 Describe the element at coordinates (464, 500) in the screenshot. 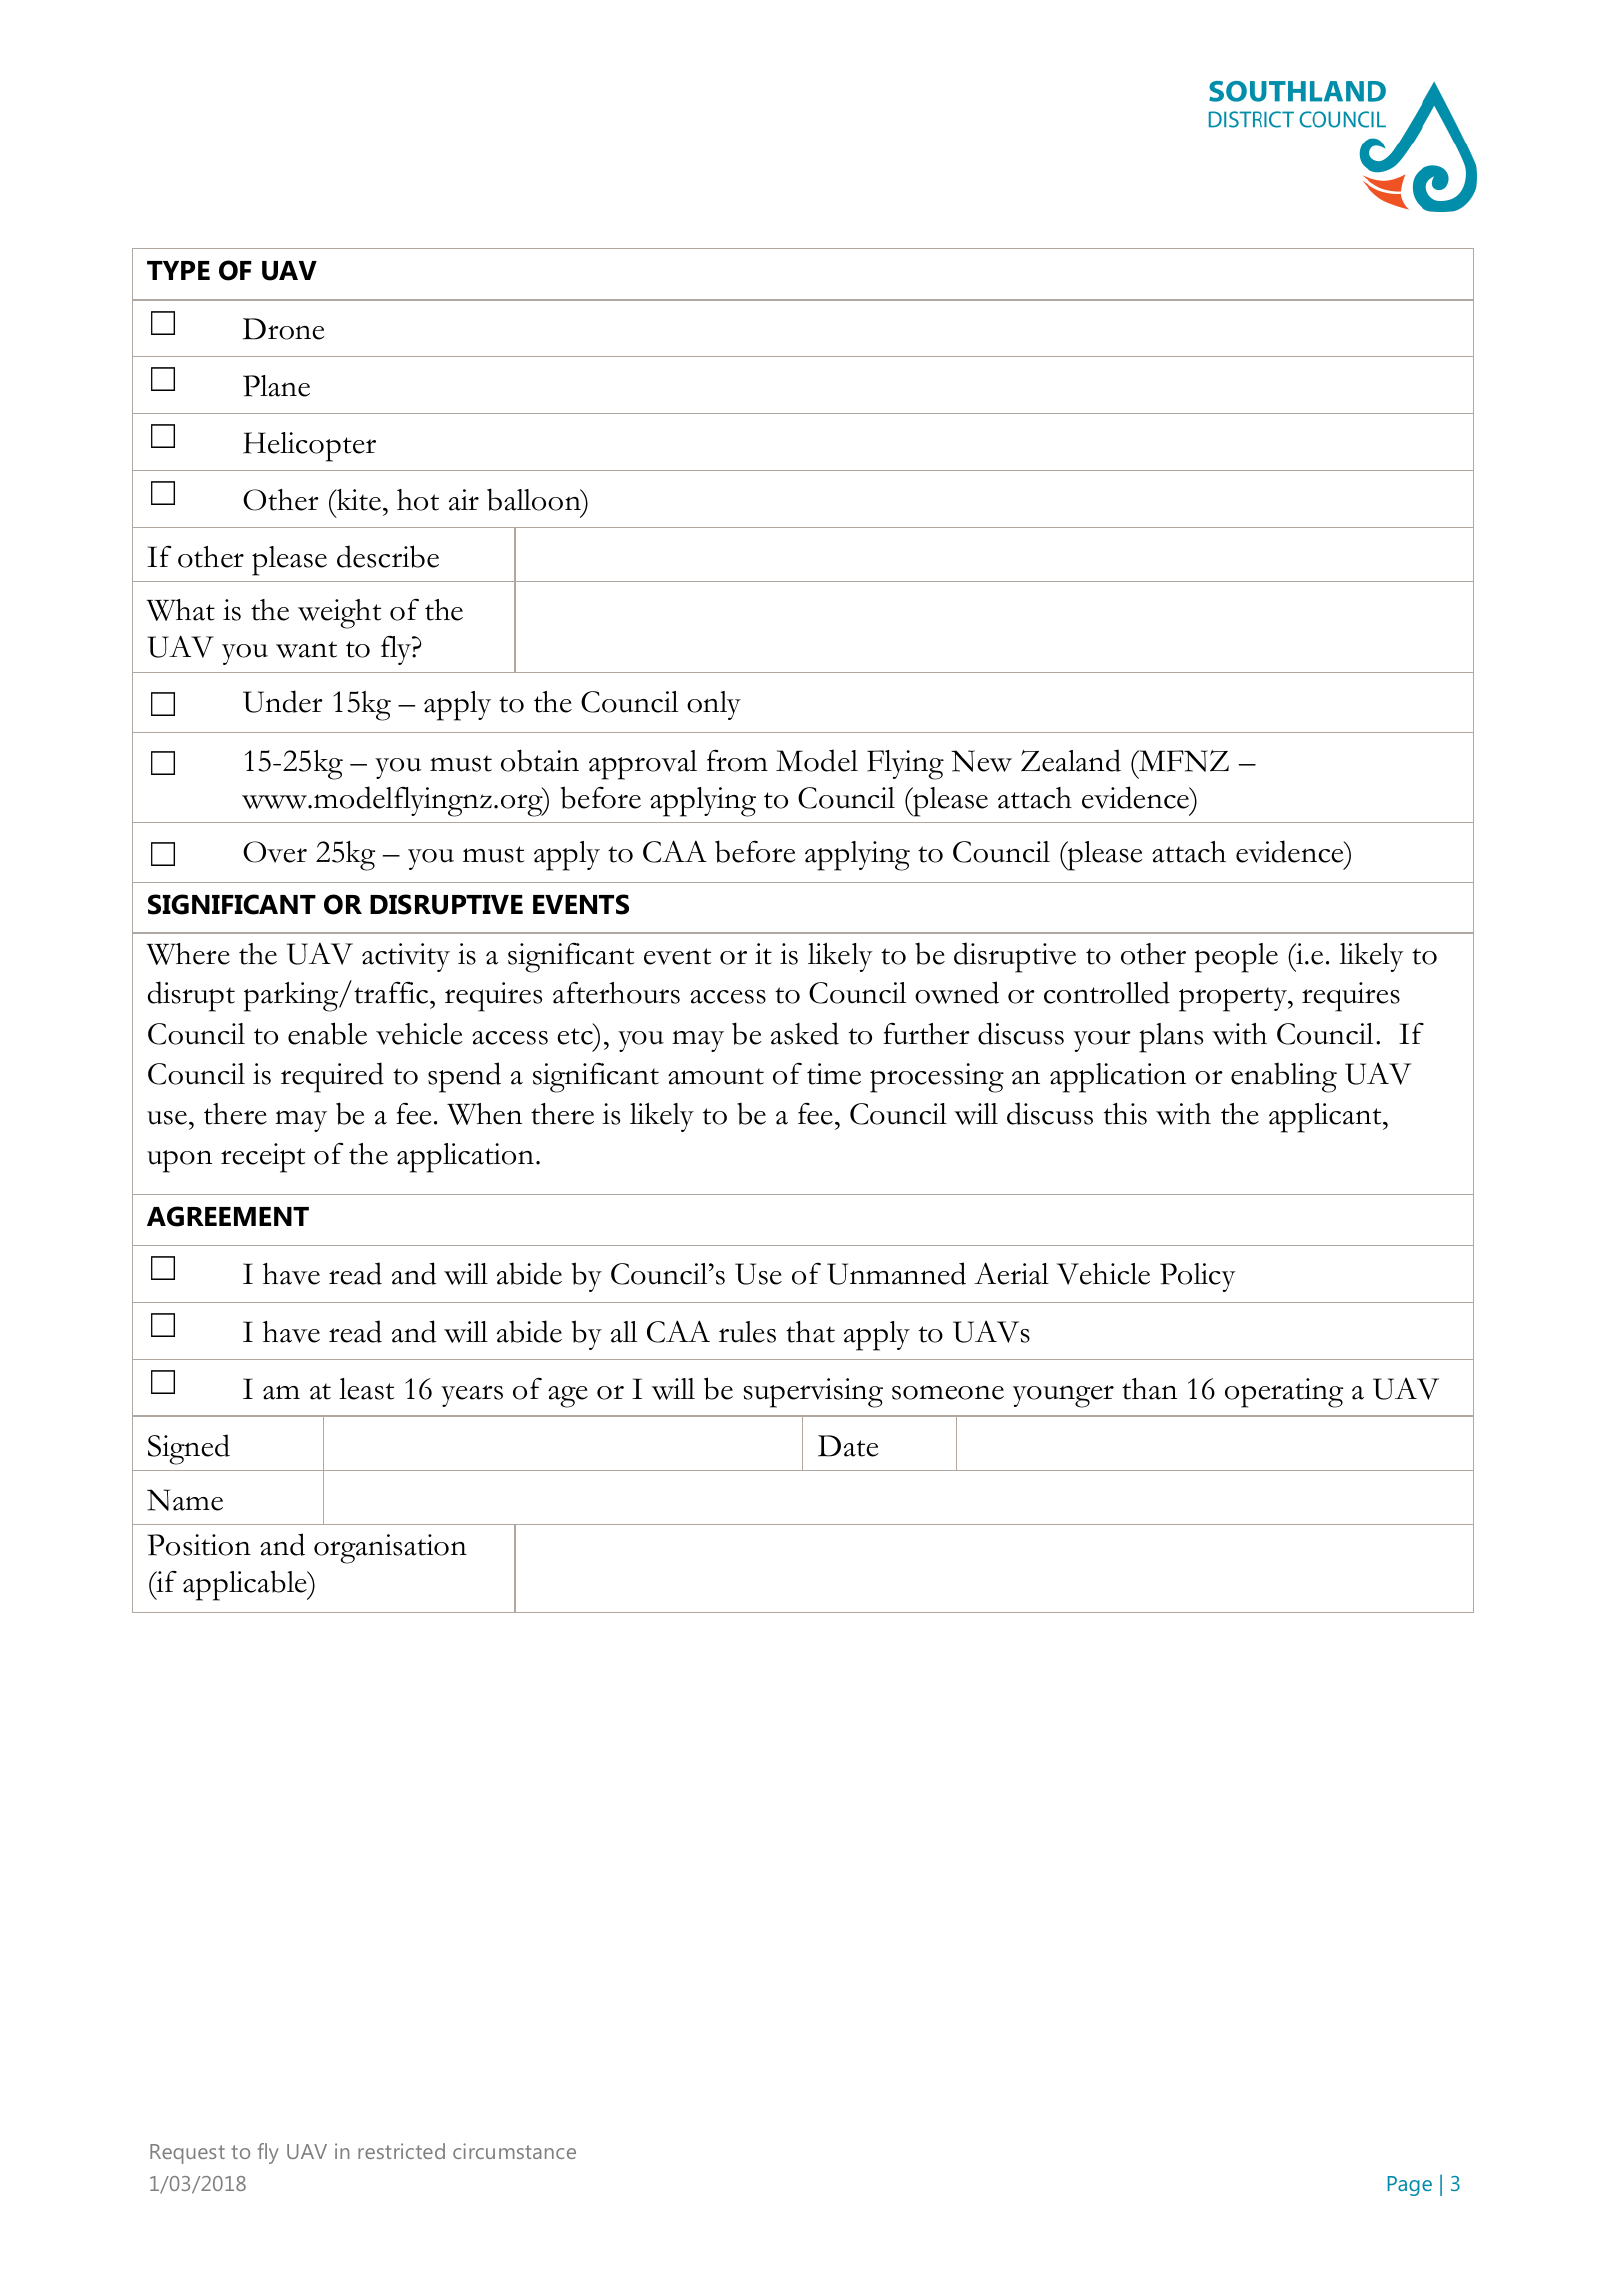

I see `air` at that location.
